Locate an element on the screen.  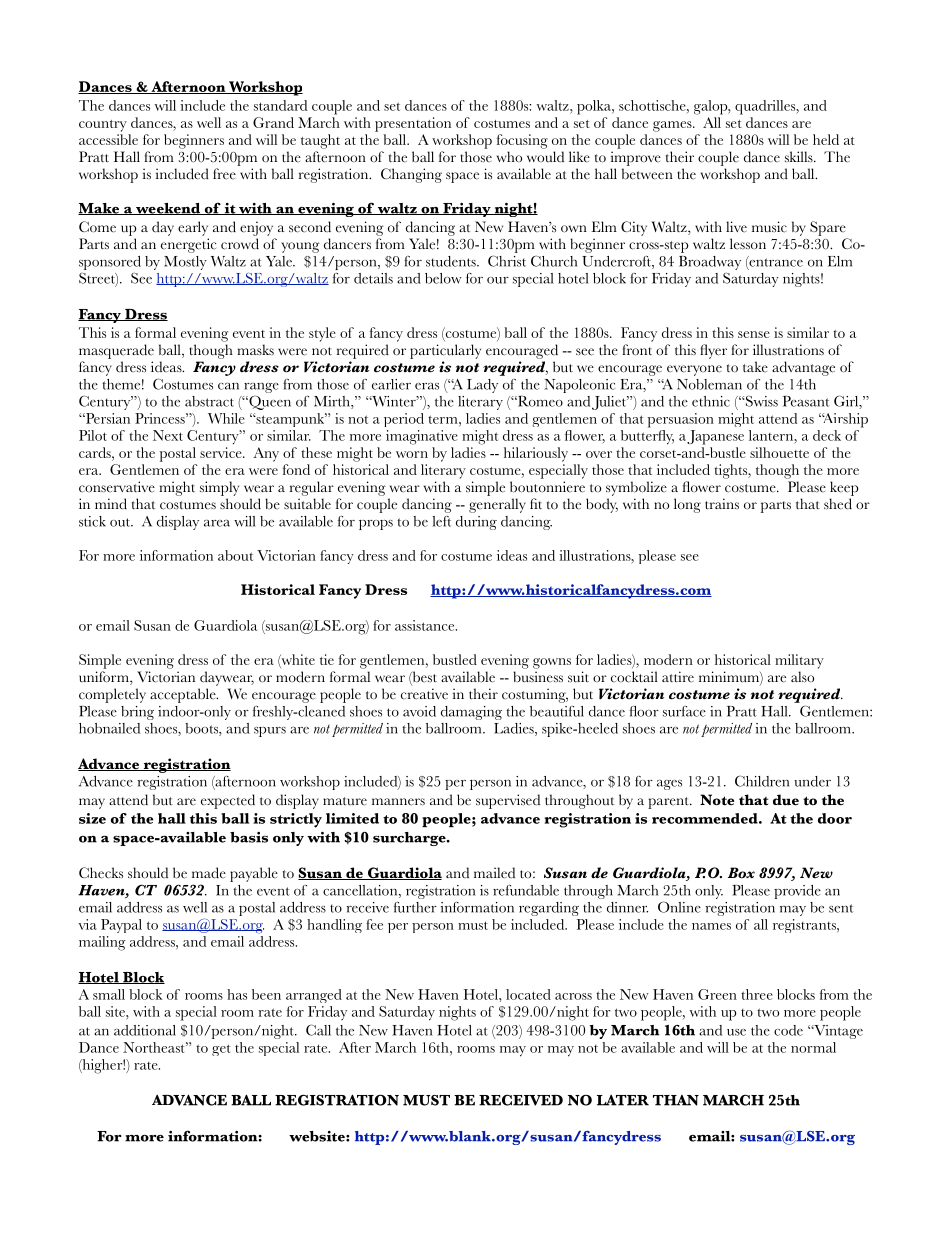
about is located at coordinates (235, 555).
